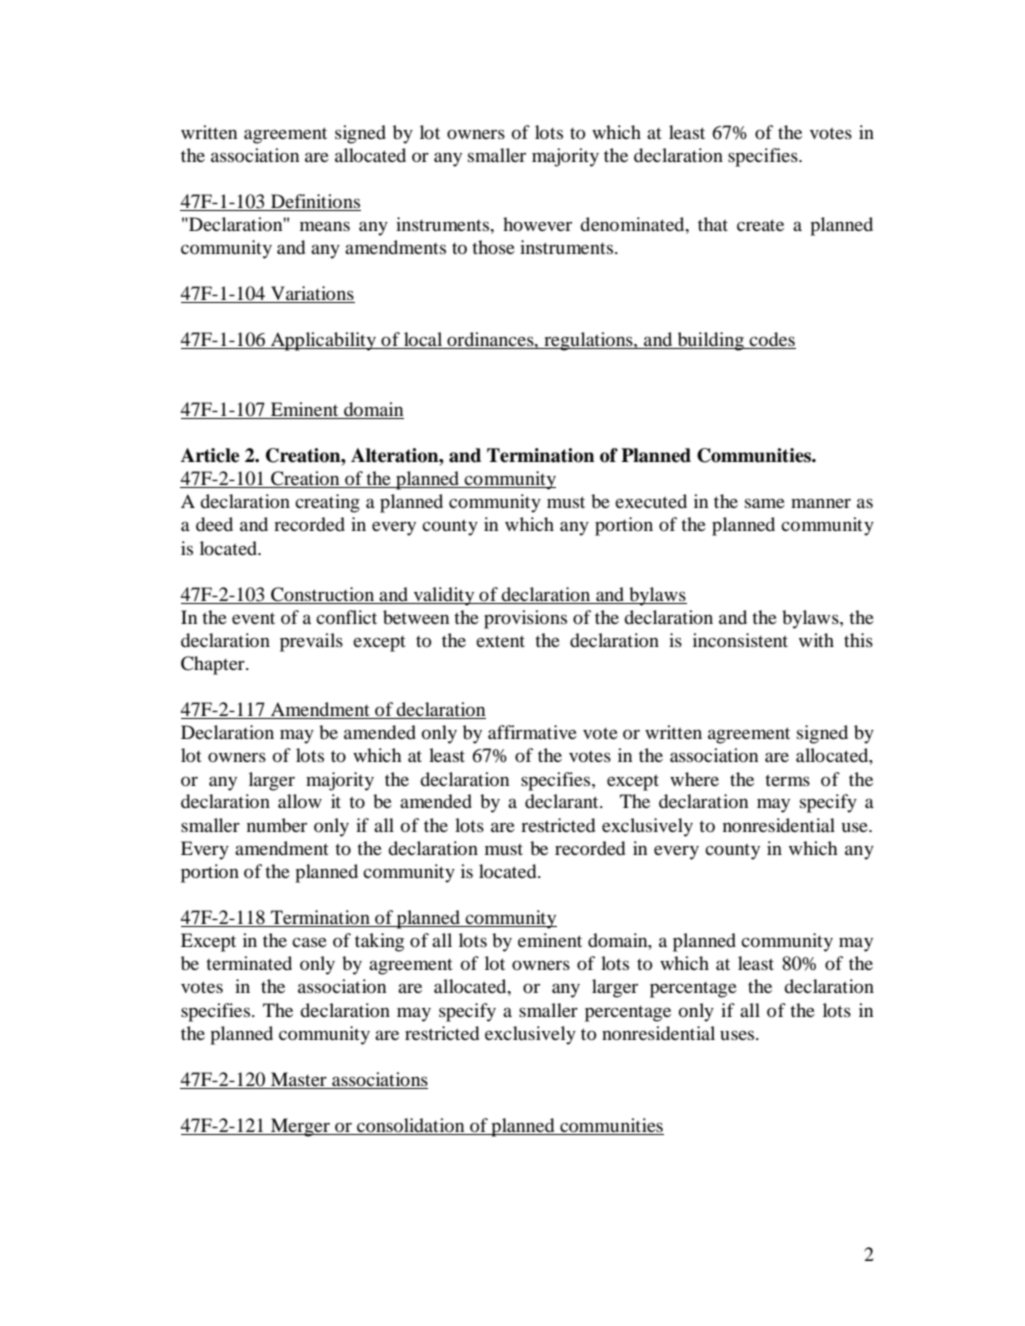 The width and height of the screenshot is (1025, 1326). What do you see at coordinates (765, 503) in the screenshot?
I see `same` at bounding box center [765, 503].
